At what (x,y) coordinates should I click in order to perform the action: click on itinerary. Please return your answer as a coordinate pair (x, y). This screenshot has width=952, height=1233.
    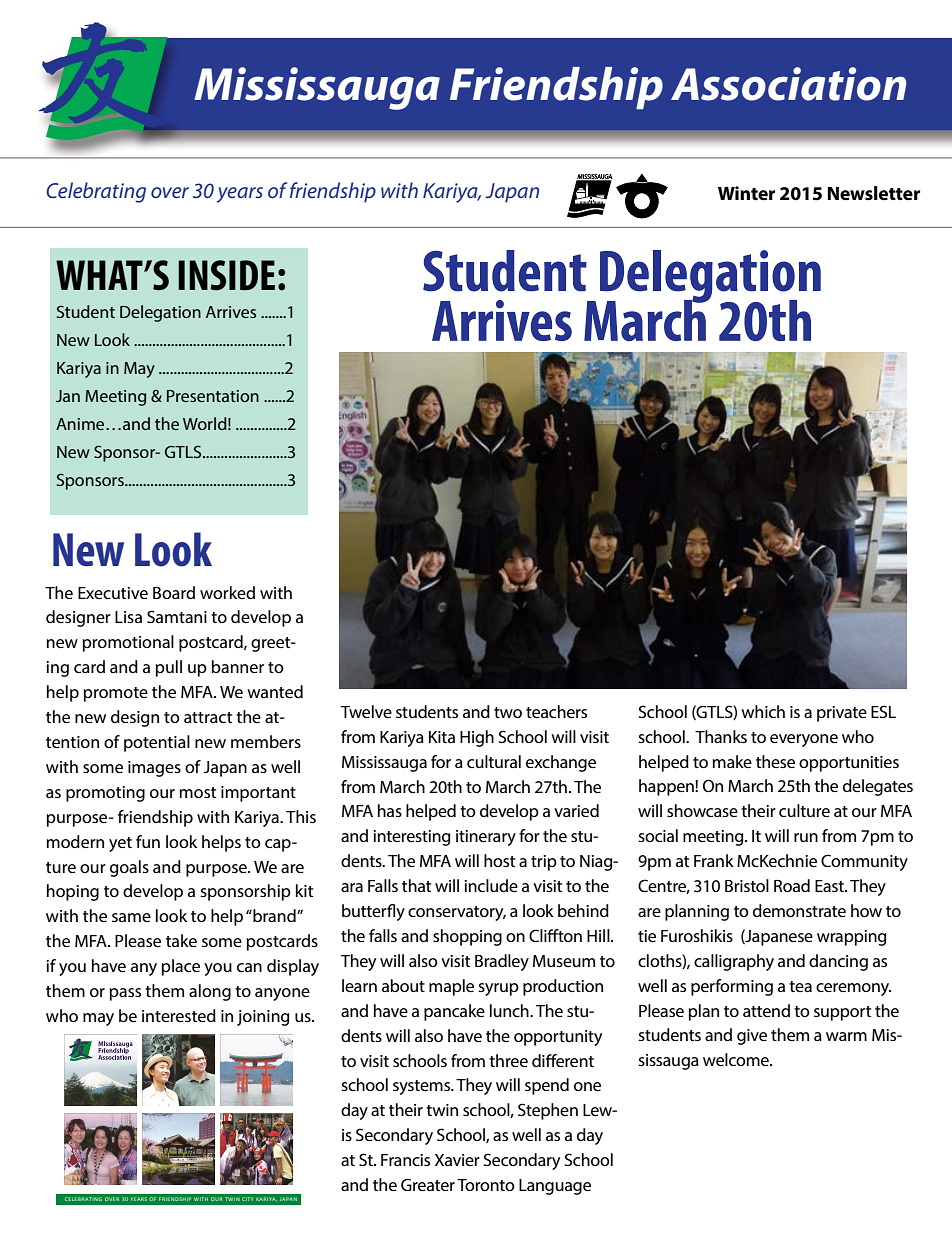
    Looking at the image, I should click on (486, 838).
